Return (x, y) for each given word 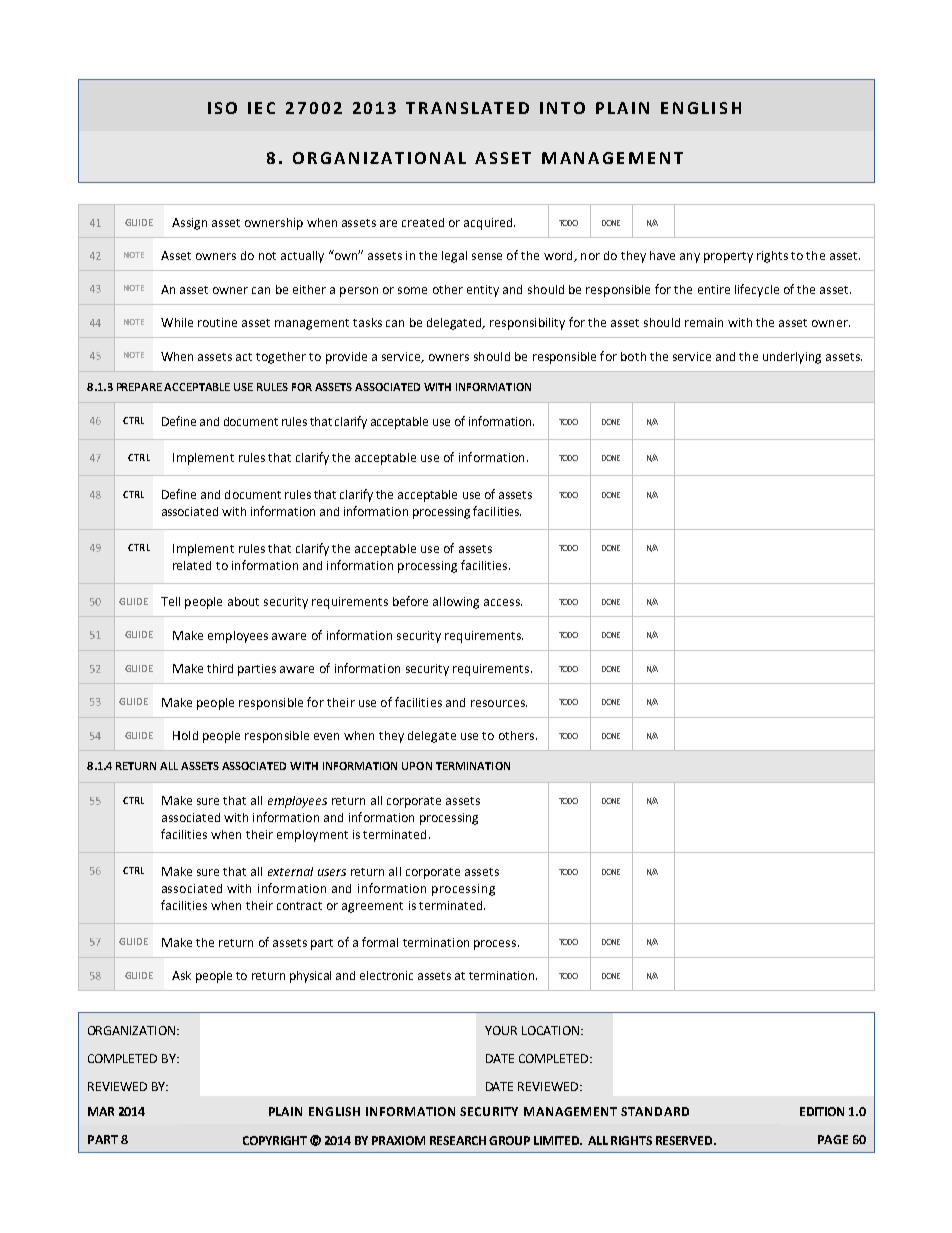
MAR (101, 1111)
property (728, 257)
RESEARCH (458, 1140)
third (220, 668)
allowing (456, 603)
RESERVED (685, 1140)
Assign (189, 224)
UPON (417, 766)
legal (454, 257)
